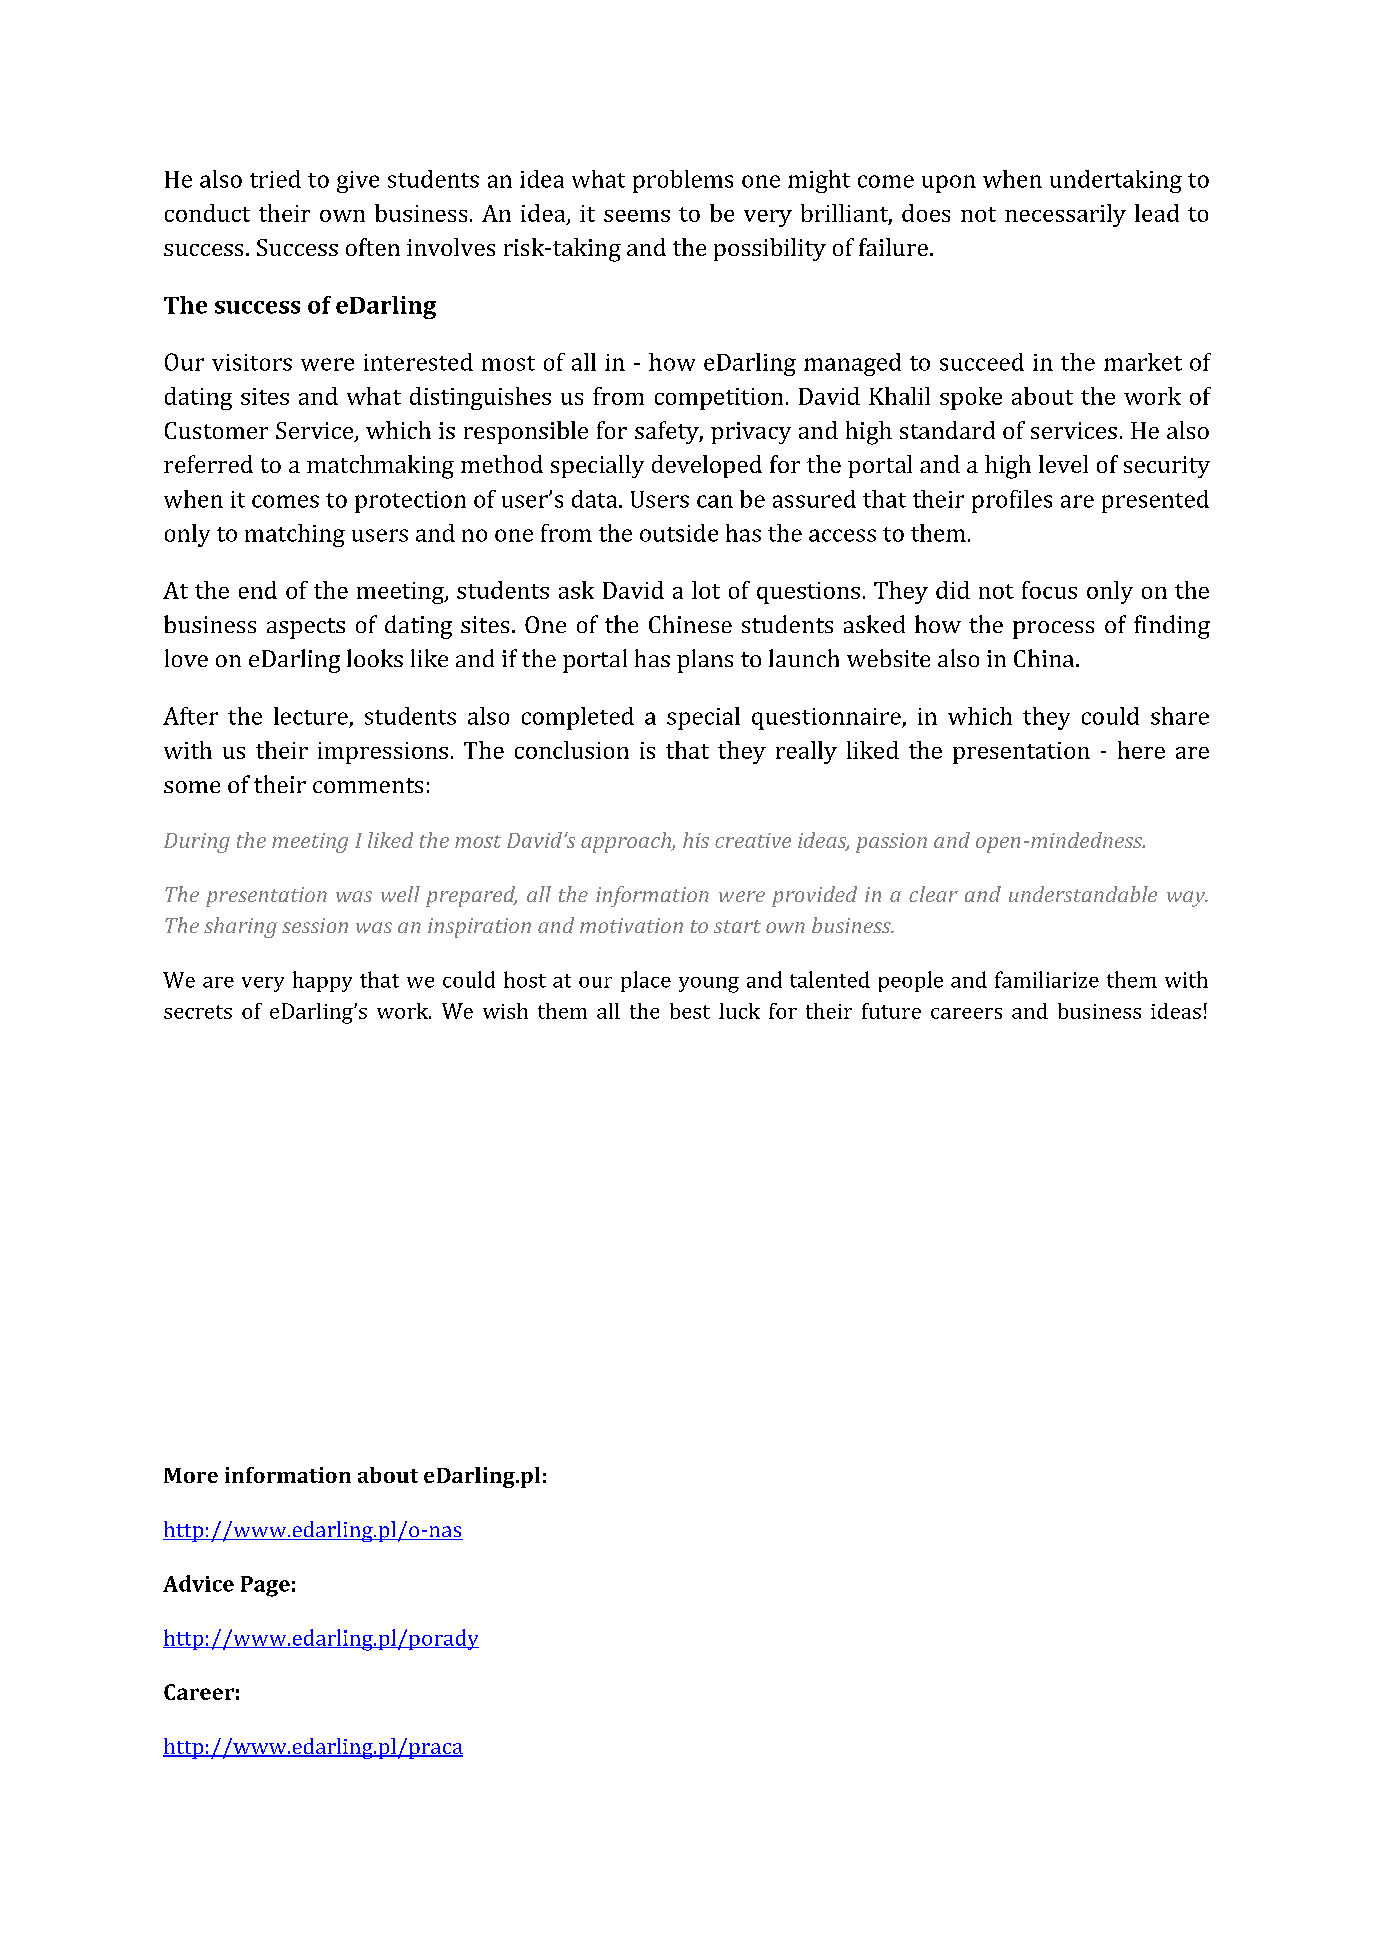 Image resolution: width=1373 pixels, height=1942 pixels. What do you see at coordinates (198, 1012) in the page?
I see `secrets` at bounding box center [198, 1012].
